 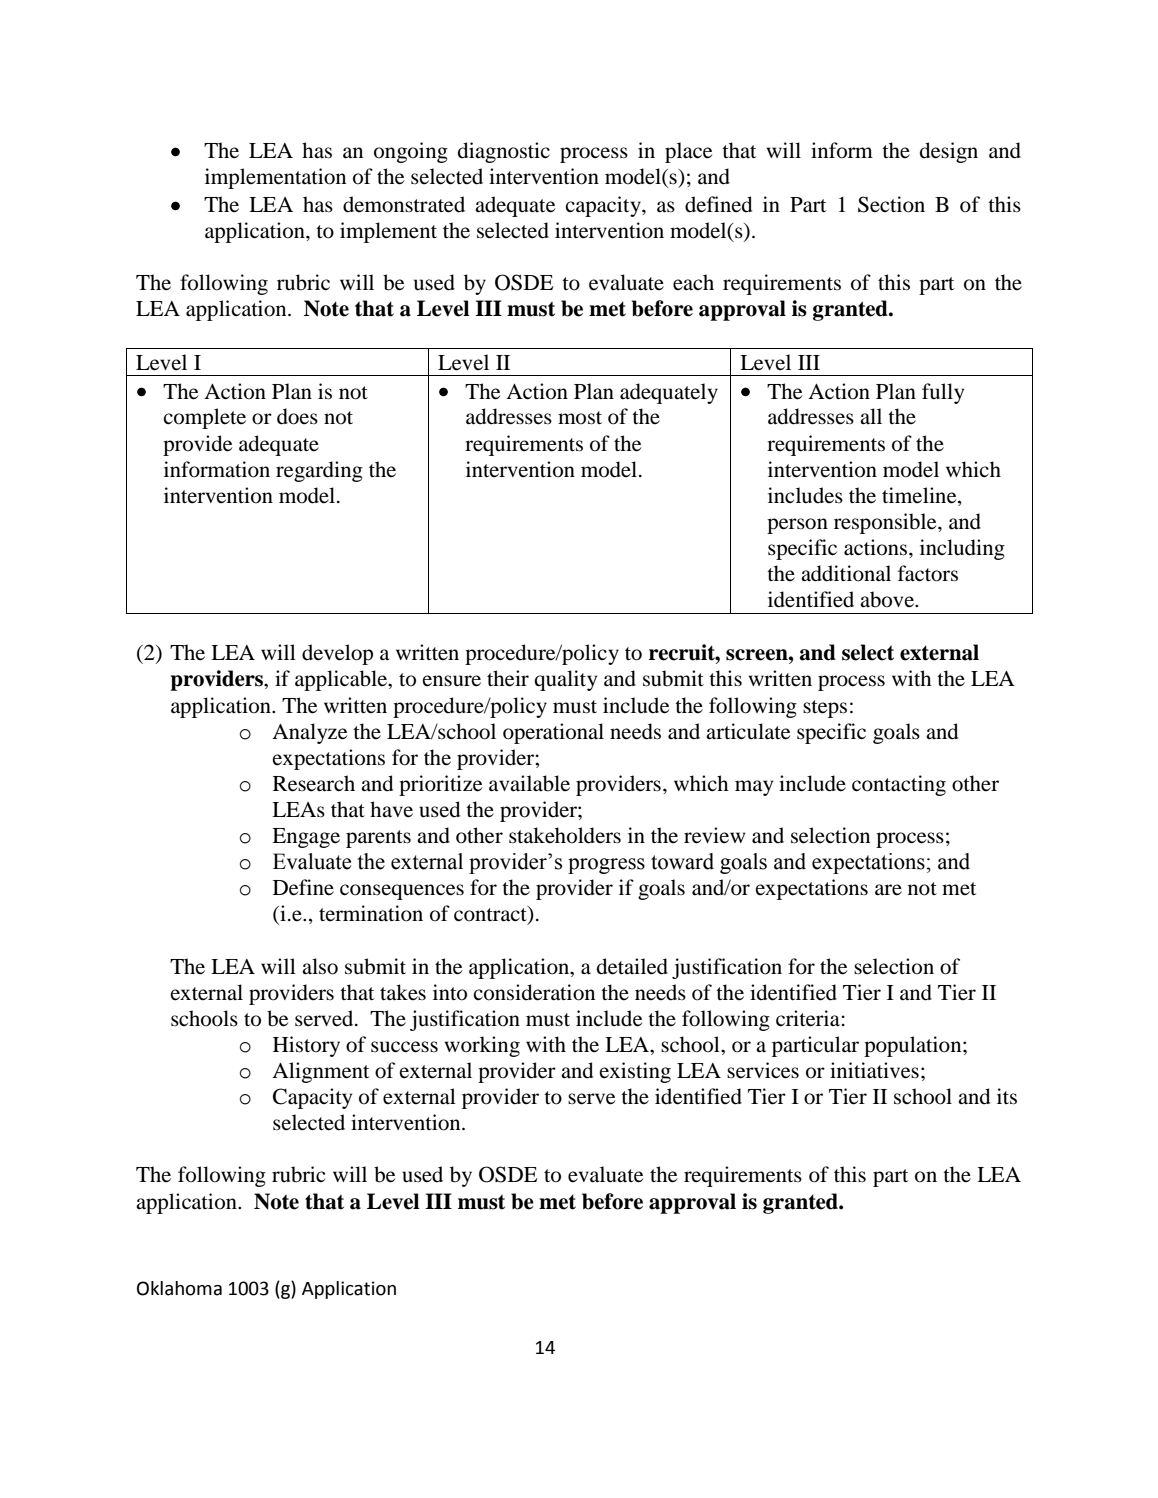 What do you see at coordinates (179, 1288) in the image?
I see `Oklahoma` at bounding box center [179, 1288].
